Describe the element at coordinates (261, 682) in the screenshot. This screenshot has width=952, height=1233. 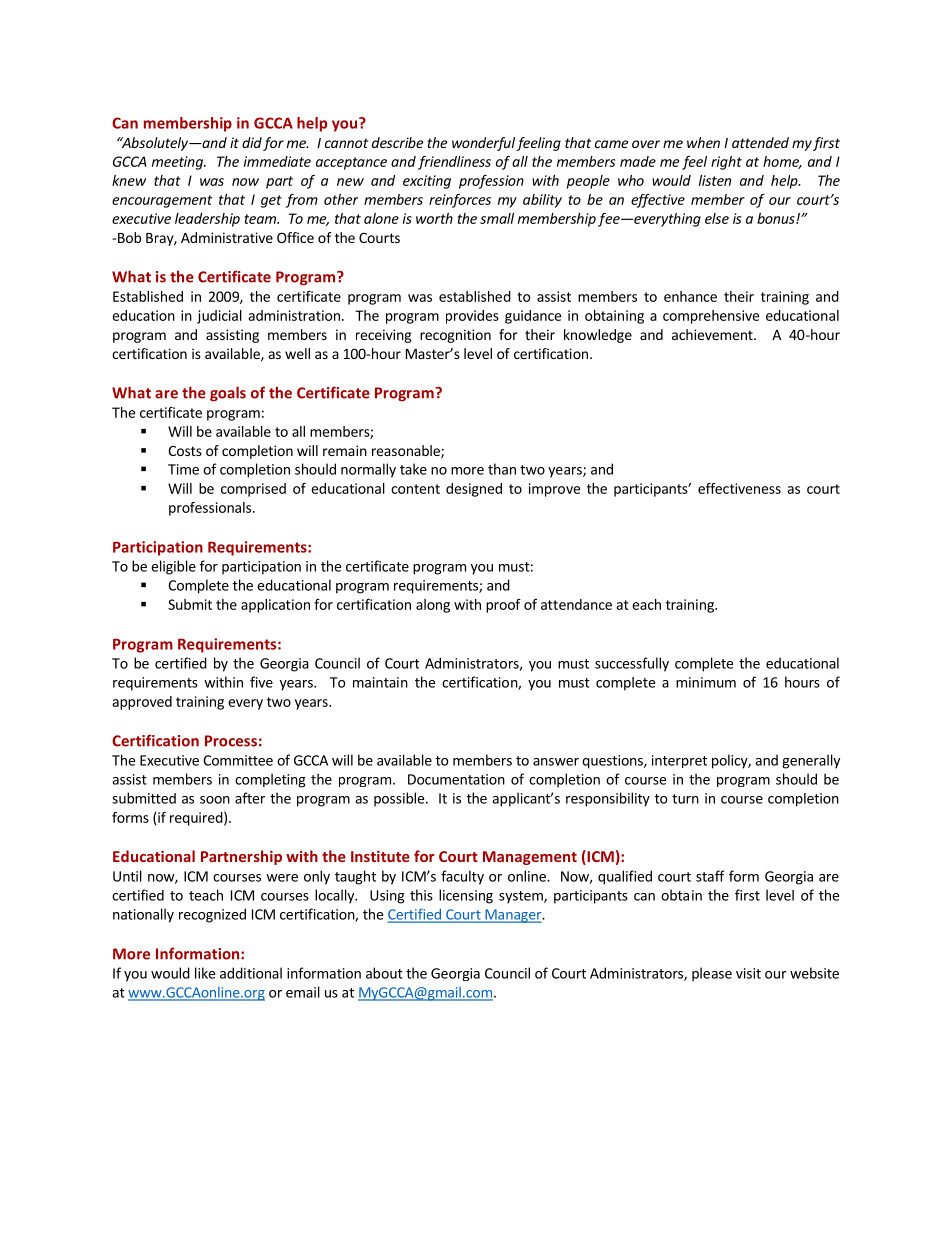
I see `five` at that location.
